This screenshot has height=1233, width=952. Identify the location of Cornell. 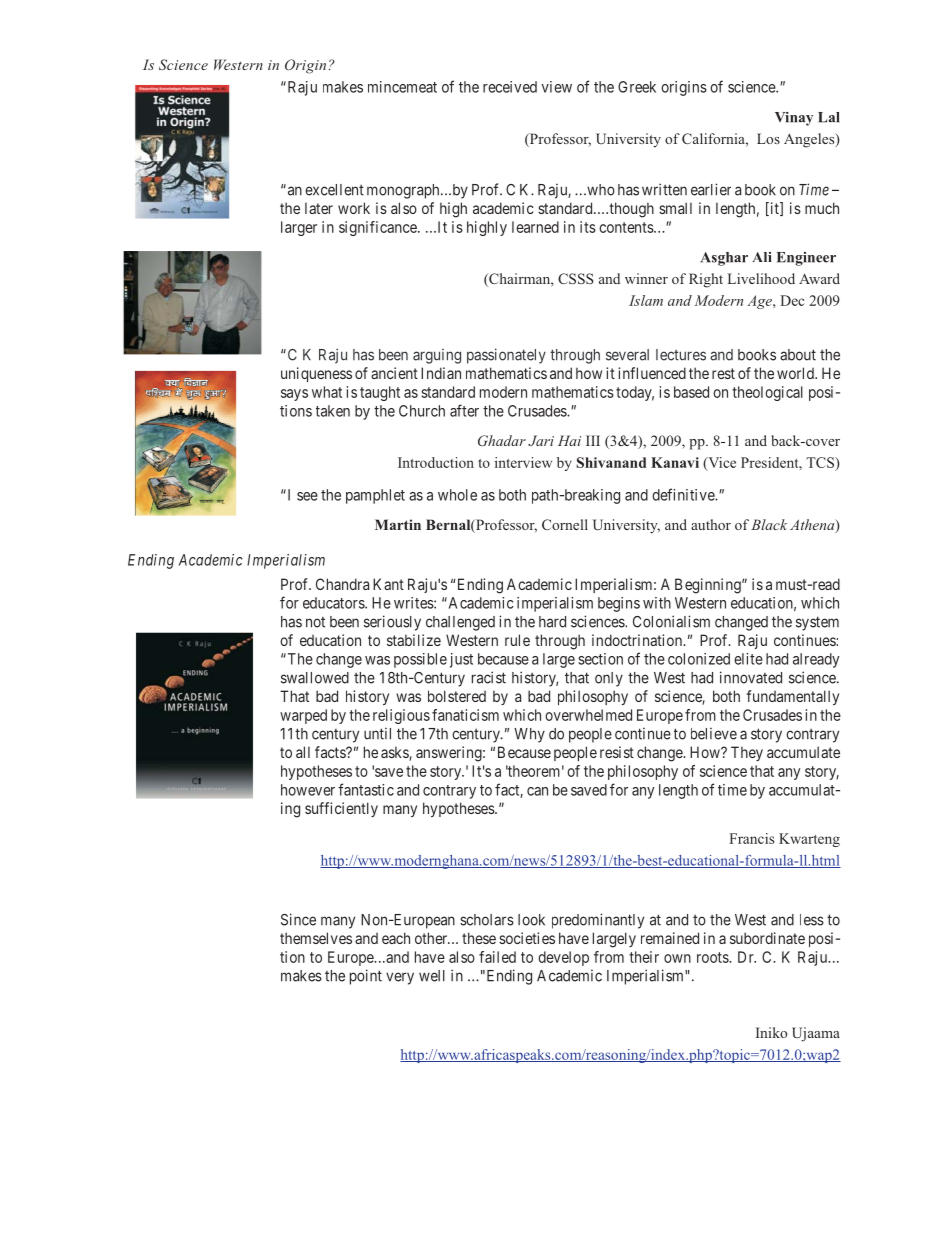
(565, 524).
